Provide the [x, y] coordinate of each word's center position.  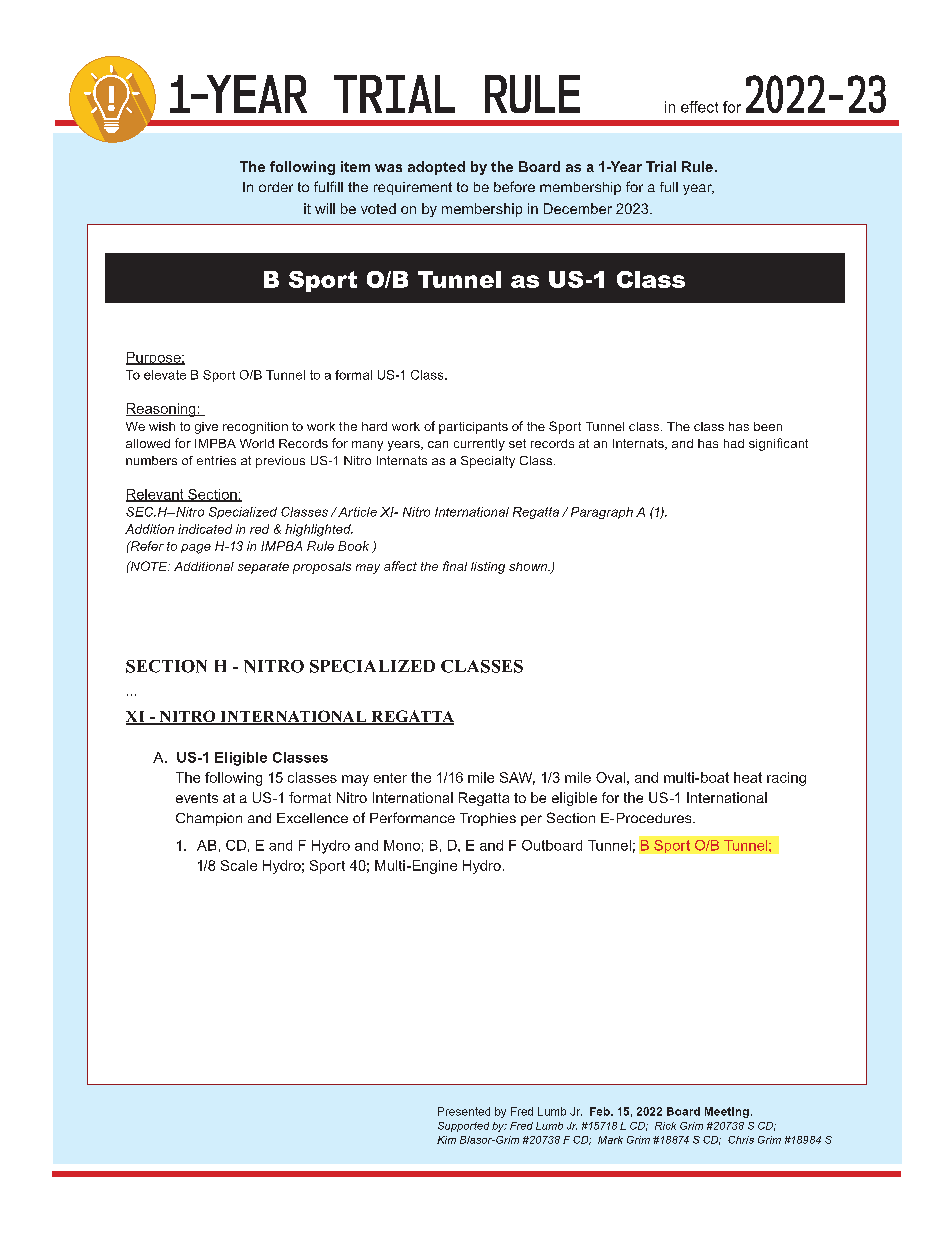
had [734, 443]
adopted [436, 168]
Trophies [488, 819]
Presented [464, 1111]
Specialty [488, 462]
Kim [446, 1140]
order [276, 187]
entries [216, 460]
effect [699, 107]
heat [748, 777]
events [197, 798]
